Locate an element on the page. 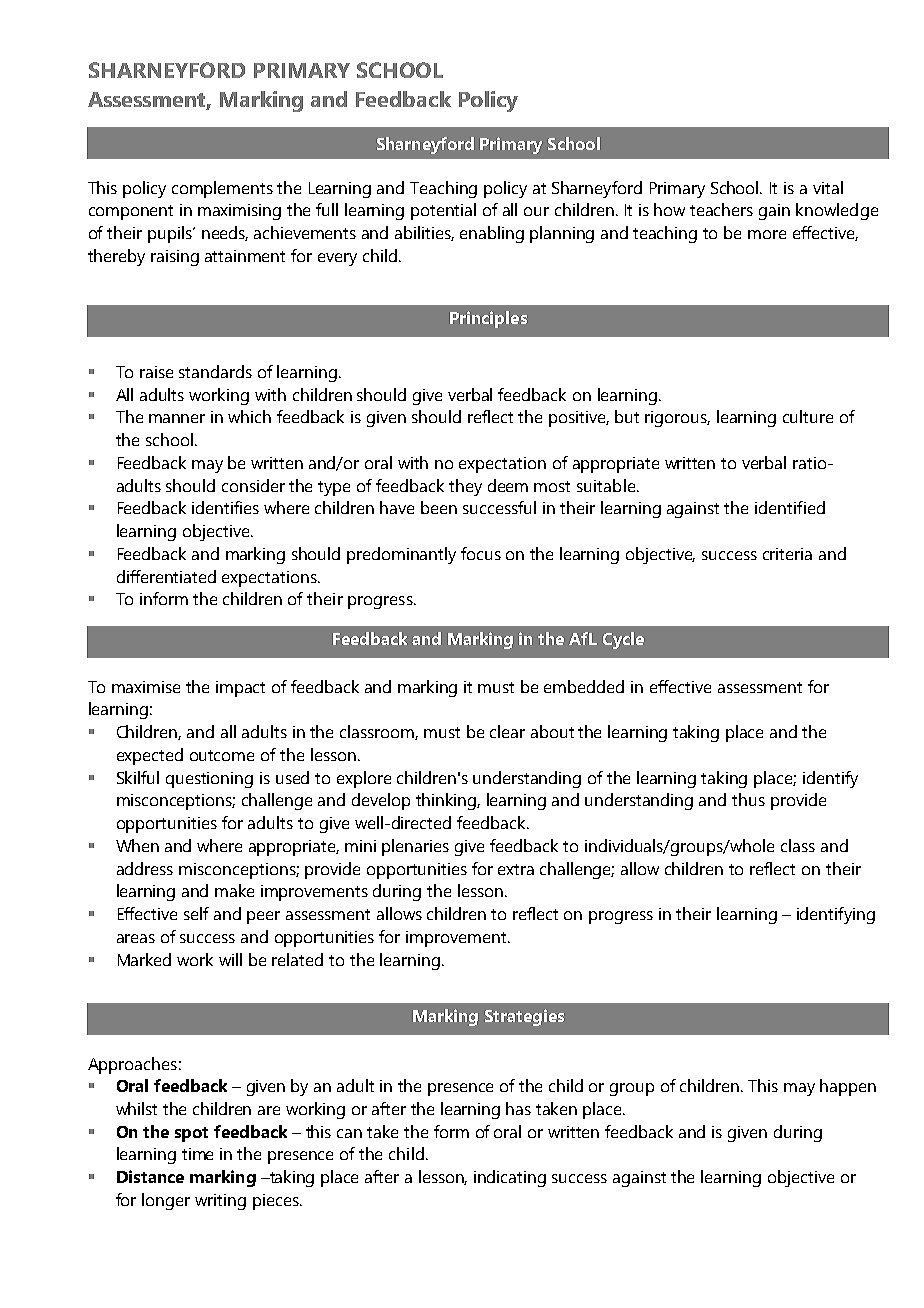  thus is located at coordinates (748, 799).
